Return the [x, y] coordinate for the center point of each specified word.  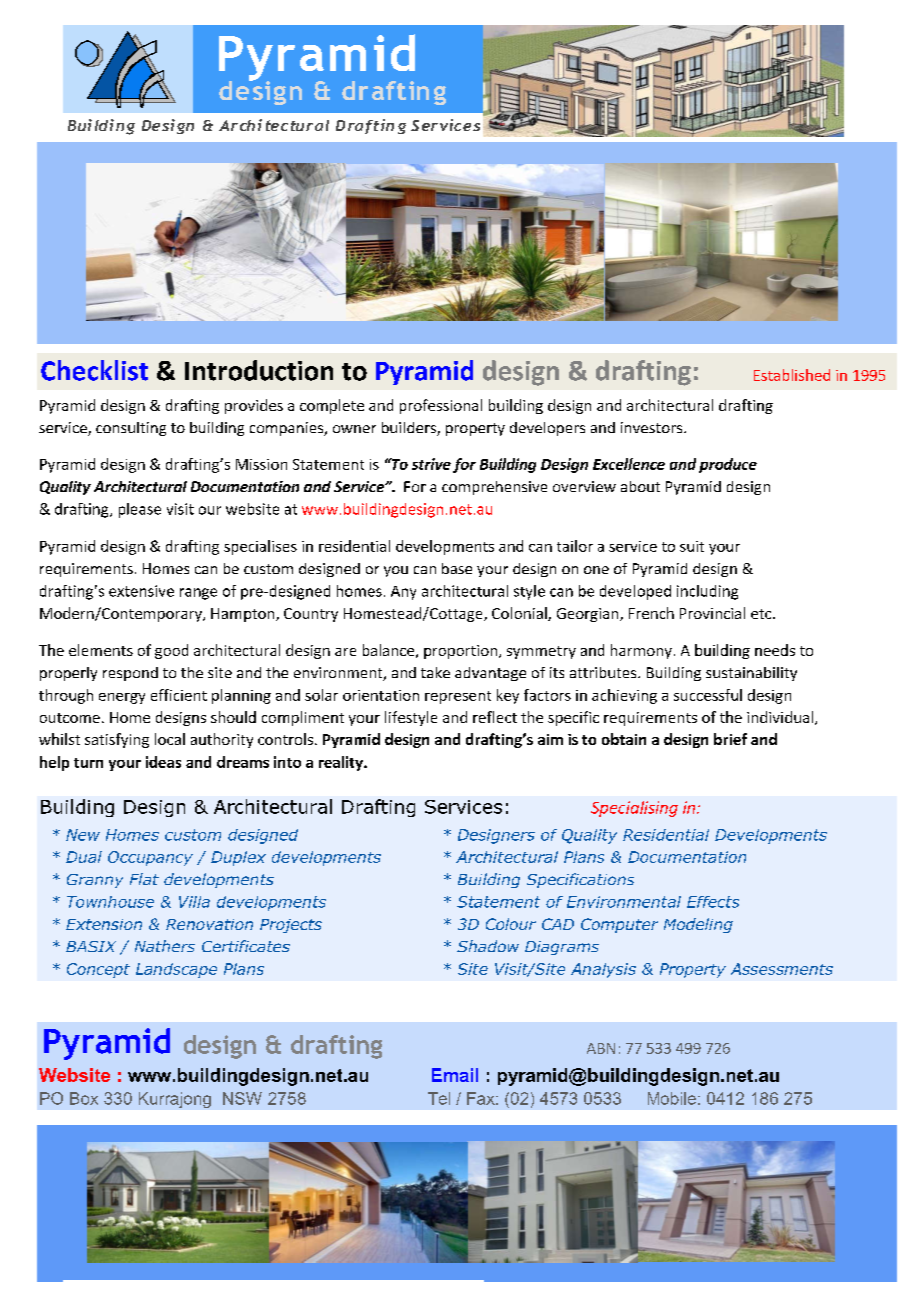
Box [84, 1098]
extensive [141, 591]
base [457, 568]
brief [730, 739]
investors [653, 427]
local [170, 739]
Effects [713, 902]
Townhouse [110, 902]
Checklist [94, 370]
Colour [511, 924]
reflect [495, 717]
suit [692, 546]
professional [441, 406]
